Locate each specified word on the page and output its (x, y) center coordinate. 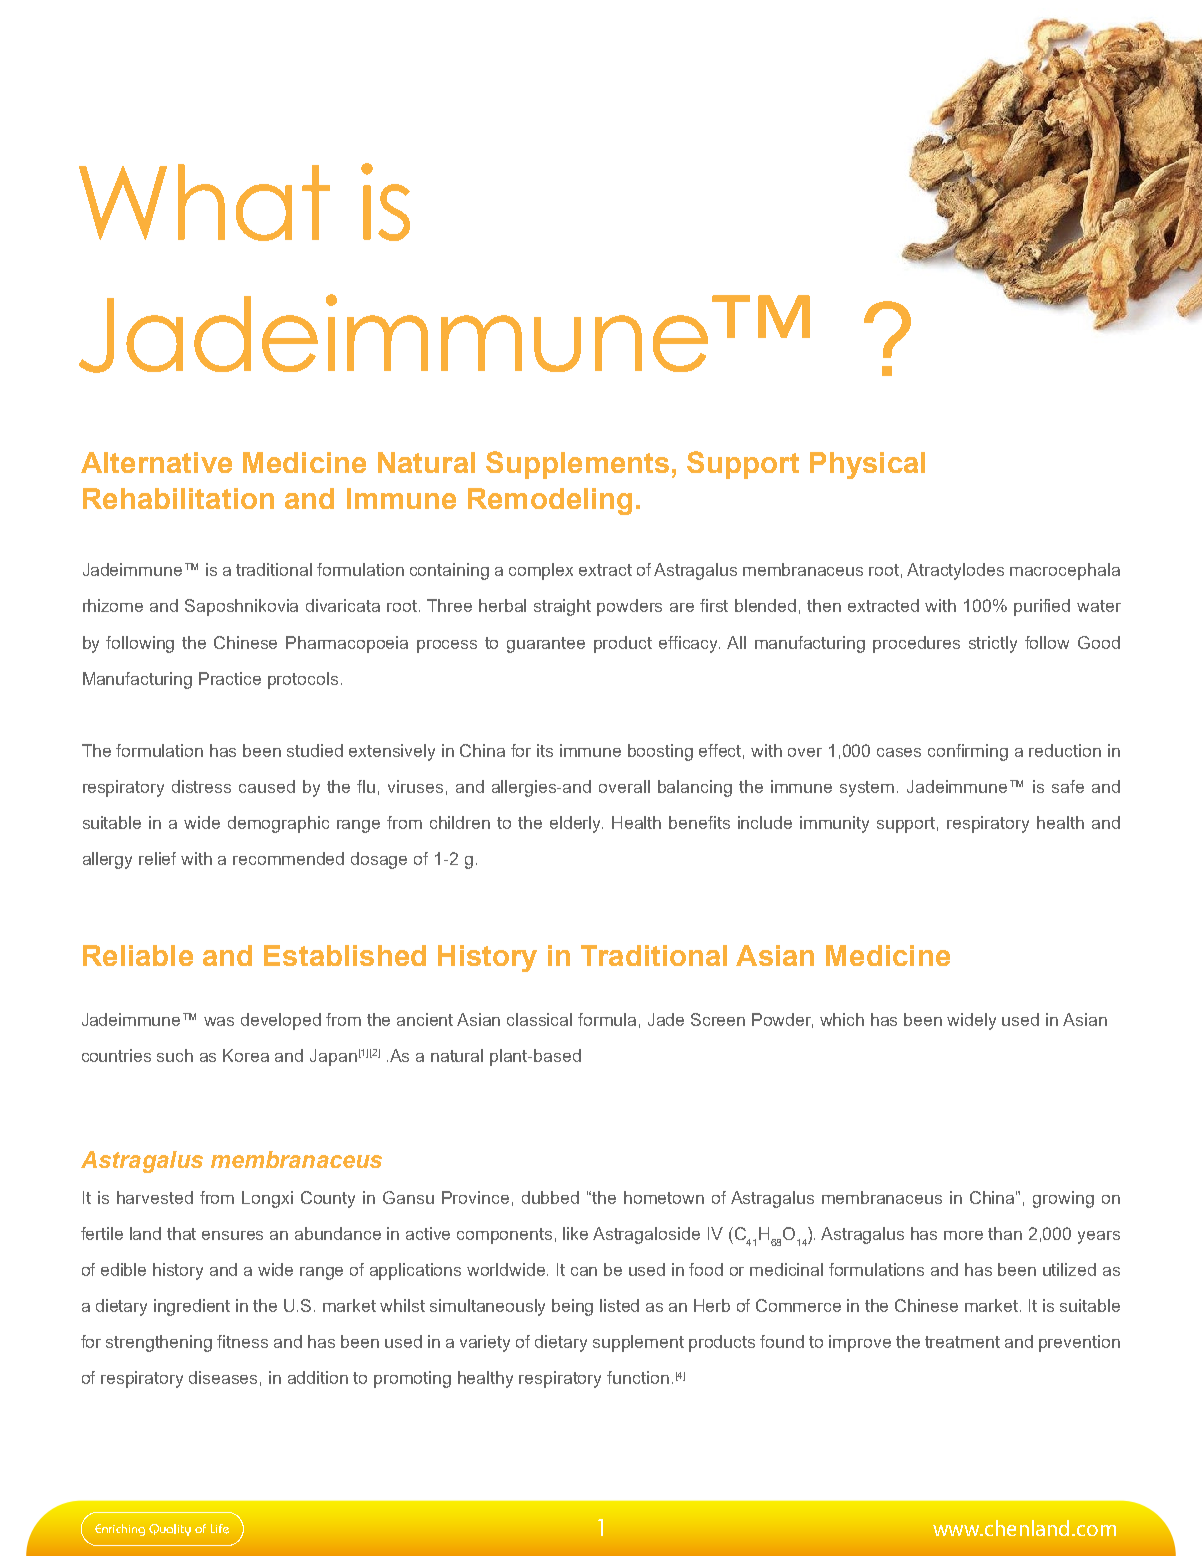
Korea (246, 1055)
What (204, 202)
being (572, 1307)
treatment (962, 1342)
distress (201, 786)
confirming (968, 752)
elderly (576, 824)
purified (1042, 607)
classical (539, 1019)
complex (541, 571)
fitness (242, 1341)
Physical (867, 465)
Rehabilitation (178, 498)
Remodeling (550, 501)
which (842, 1019)
